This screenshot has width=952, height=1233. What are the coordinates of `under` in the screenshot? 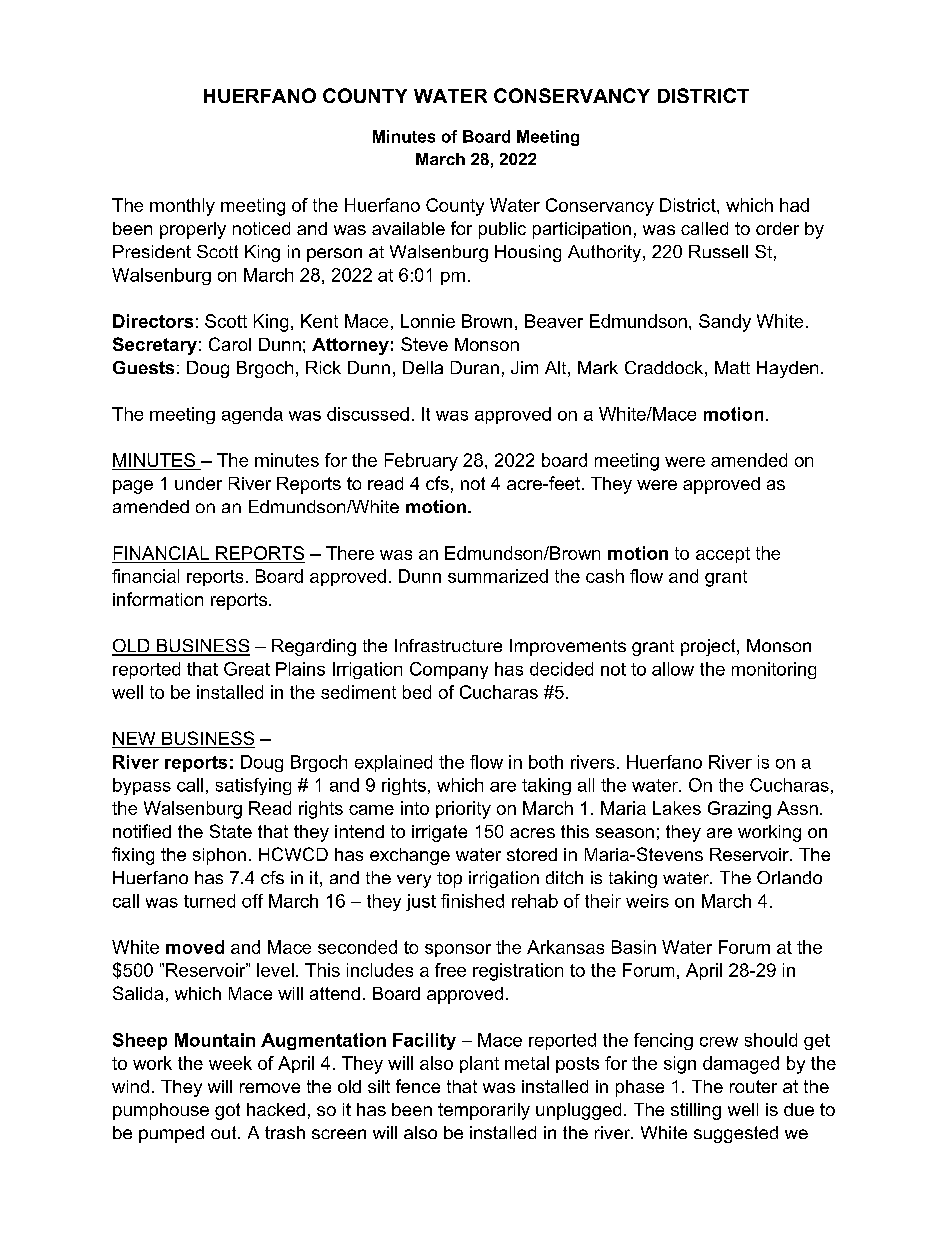 It's located at (198, 483).
